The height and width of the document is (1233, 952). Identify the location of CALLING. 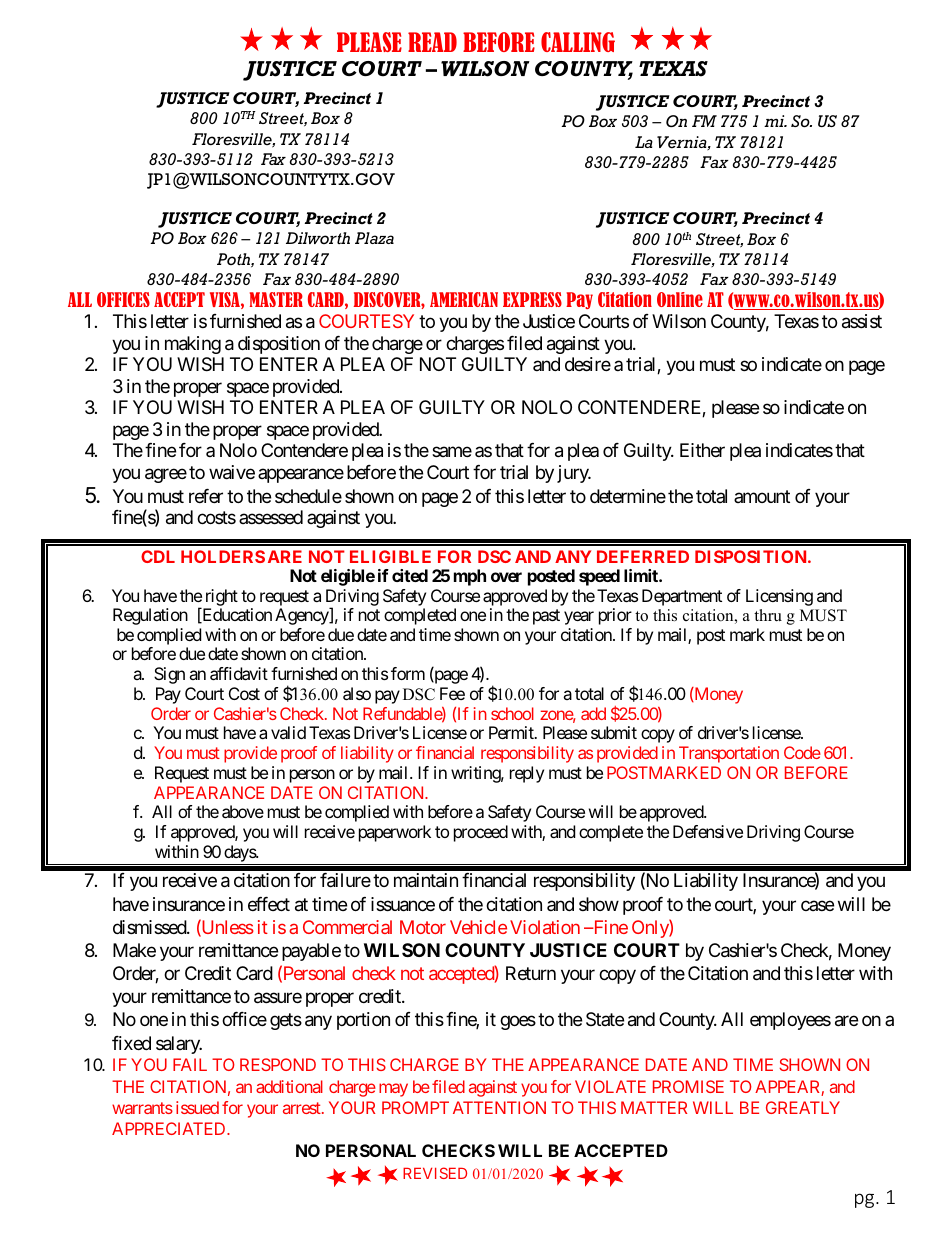
(578, 42).
